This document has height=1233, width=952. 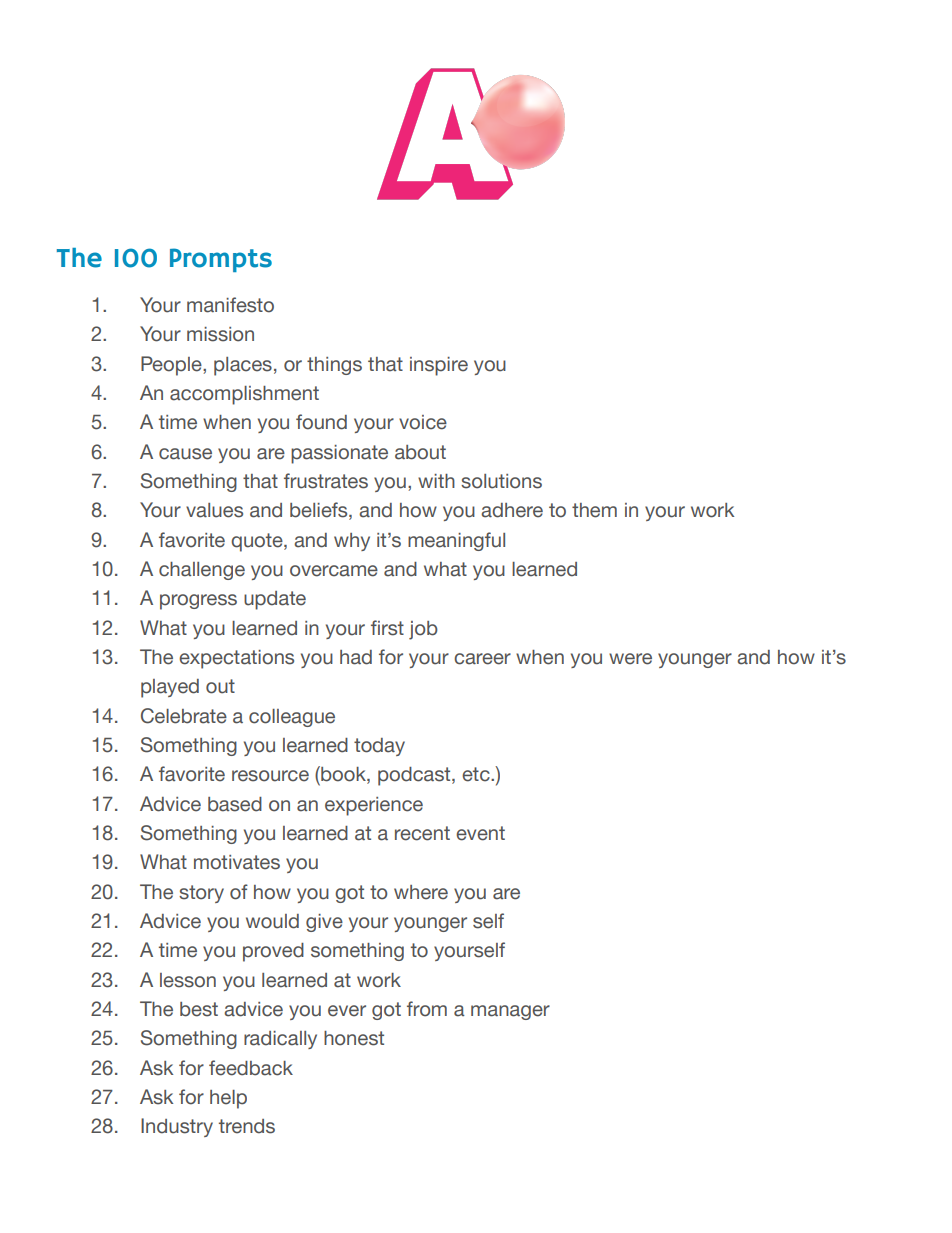 What do you see at coordinates (630, 659) in the document?
I see `were` at bounding box center [630, 659].
